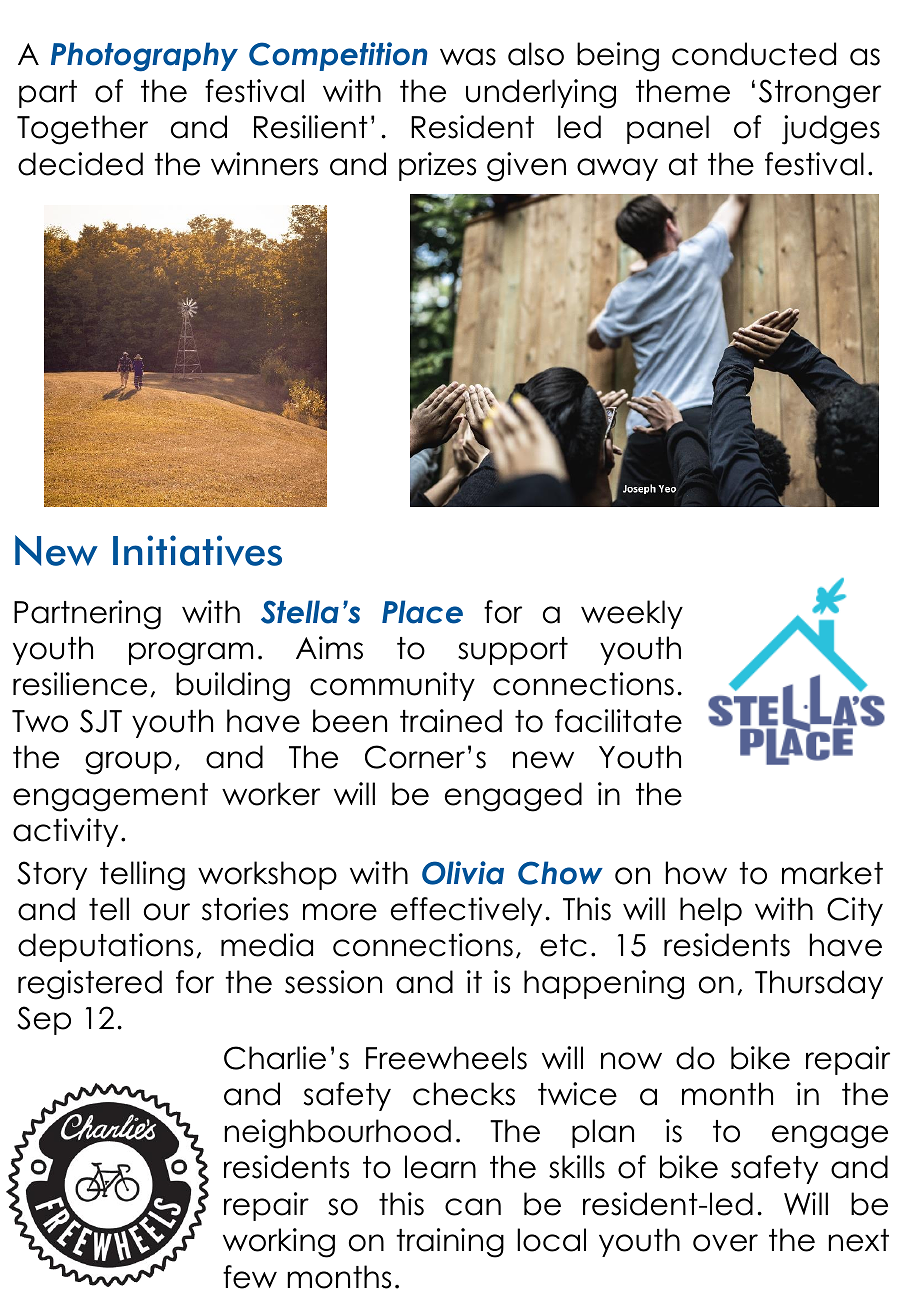 Image resolution: width=911 pixels, height=1316 pixels. What do you see at coordinates (191, 654) in the page?
I see `program` at bounding box center [191, 654].
